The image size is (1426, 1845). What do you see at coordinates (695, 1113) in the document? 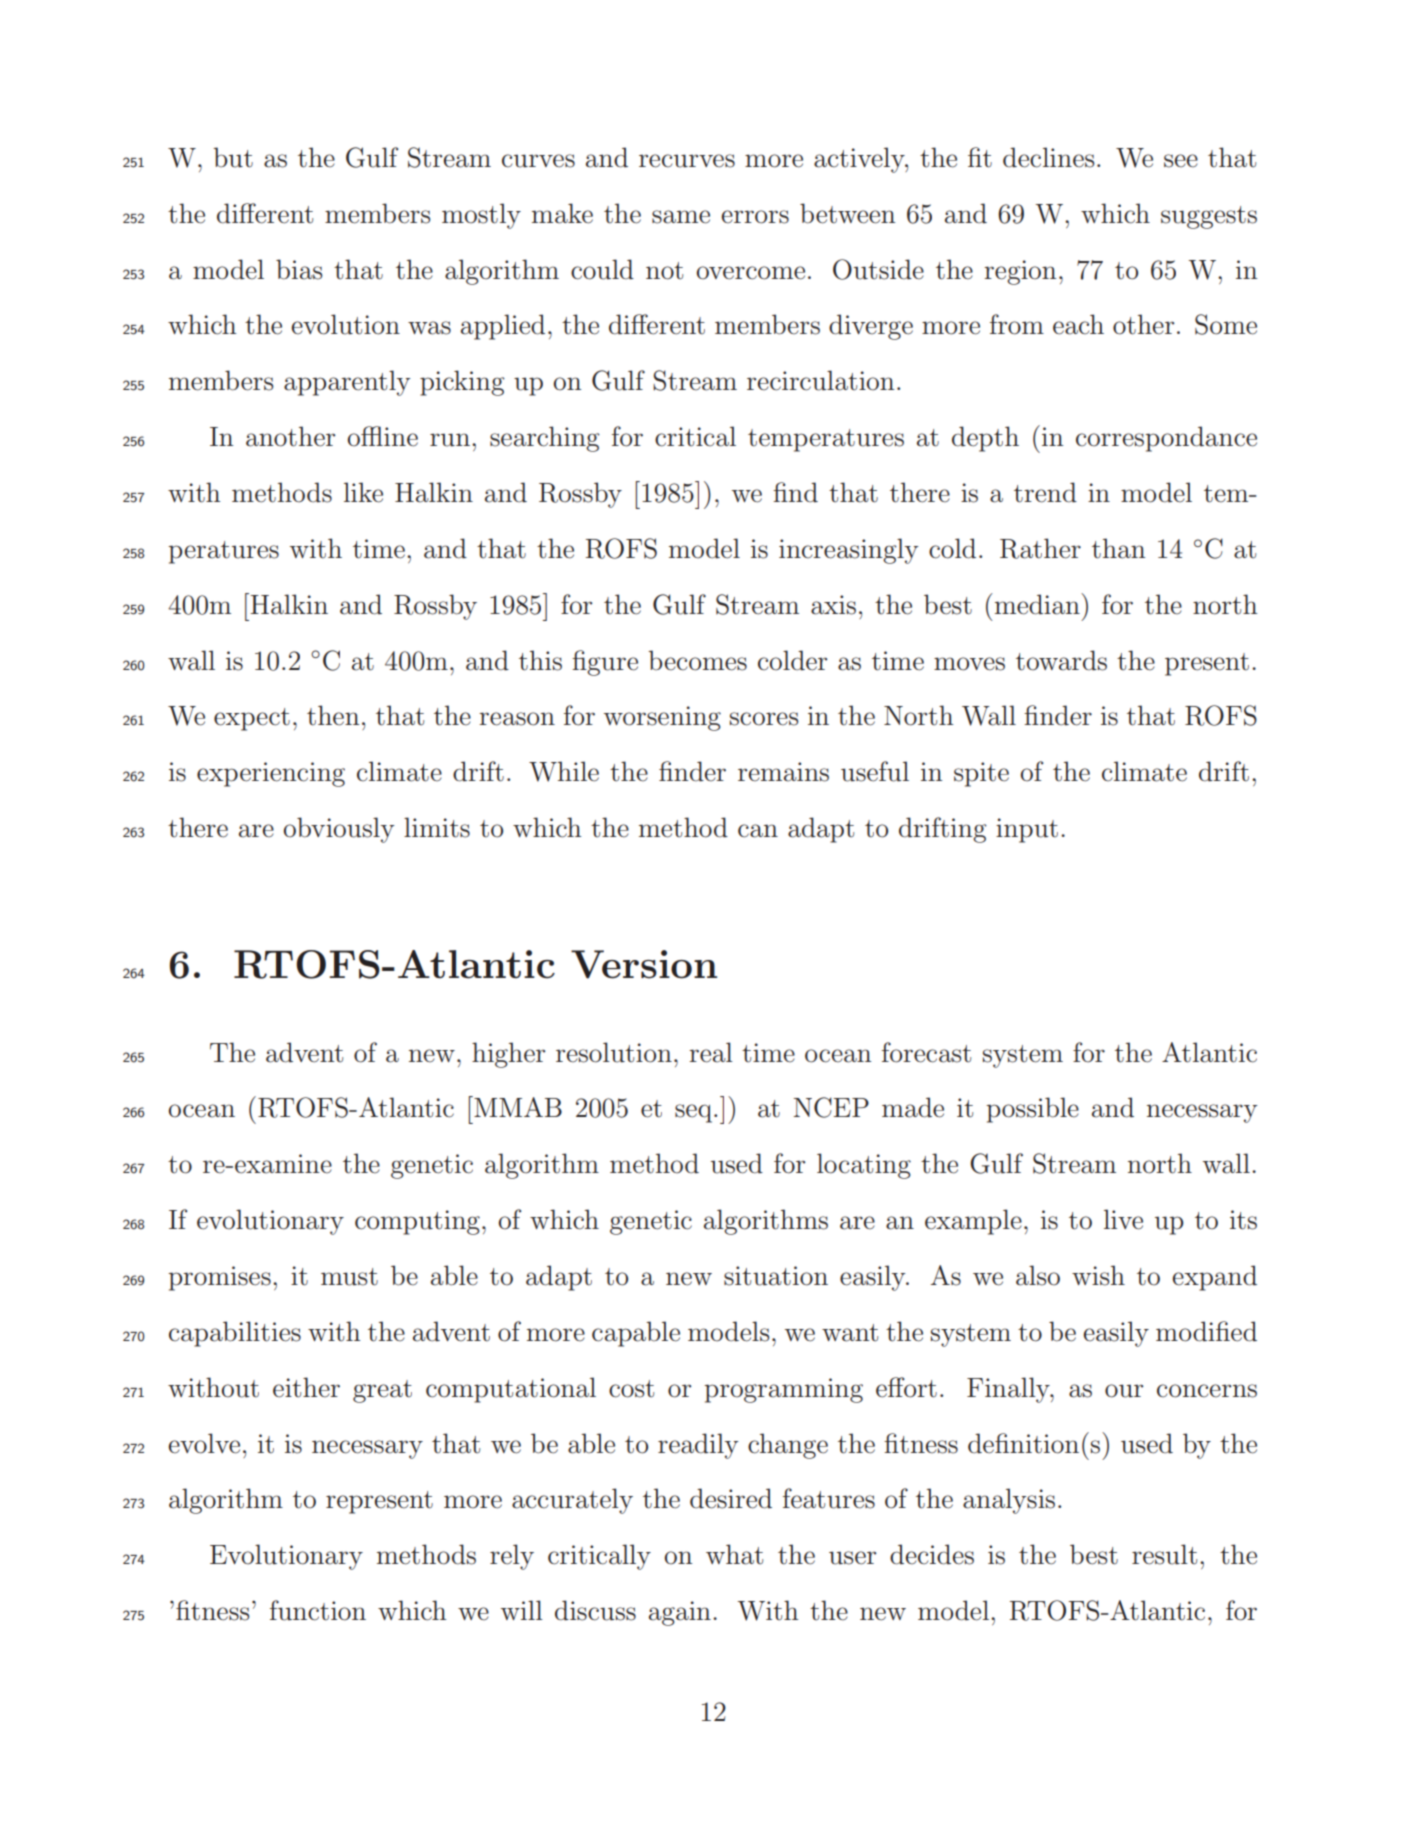
I see `seq` at bounding box center [695, 1113].
